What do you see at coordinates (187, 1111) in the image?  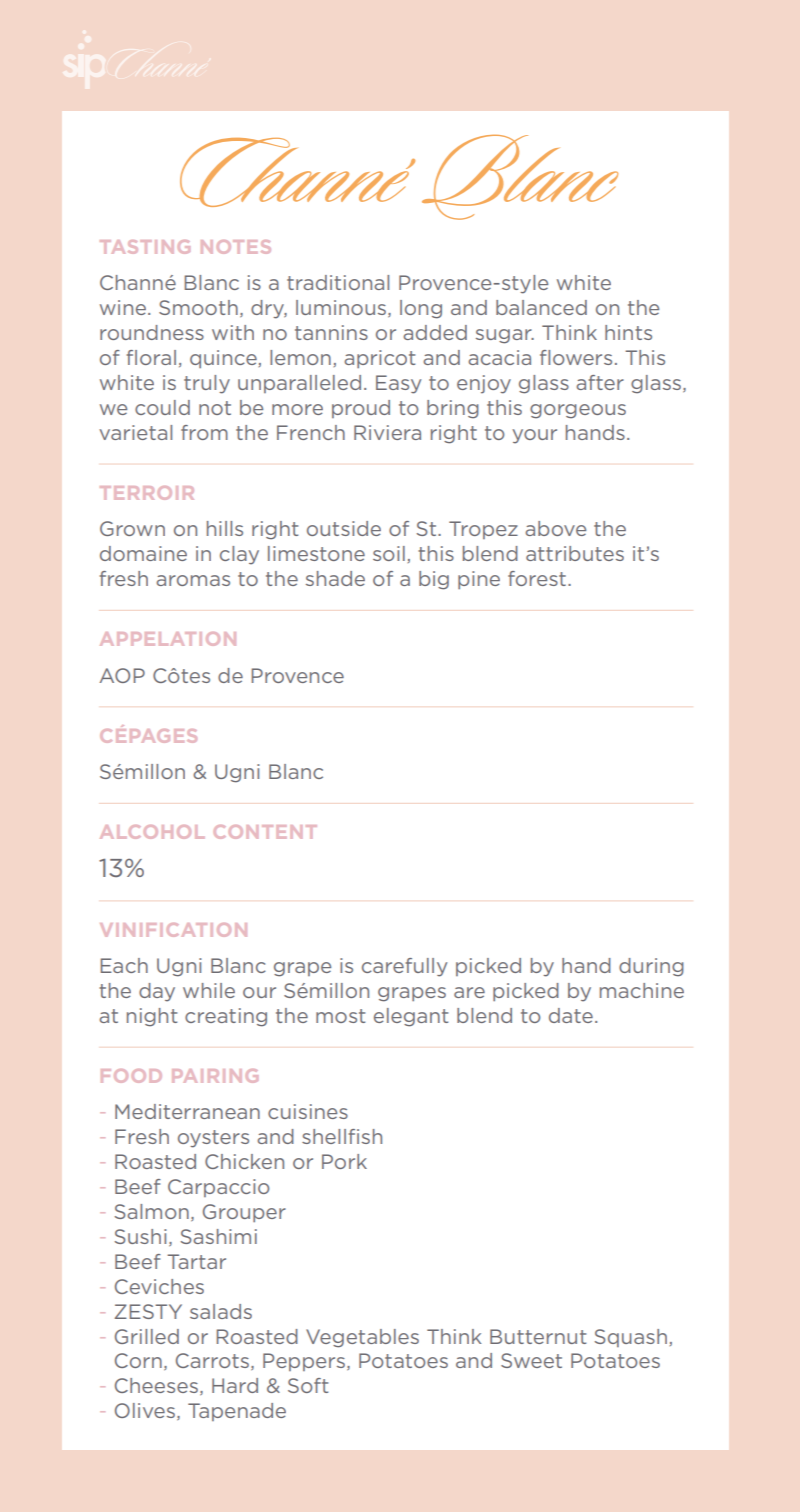 I see `Mediterranean` at bounding box center [187, 1111].
